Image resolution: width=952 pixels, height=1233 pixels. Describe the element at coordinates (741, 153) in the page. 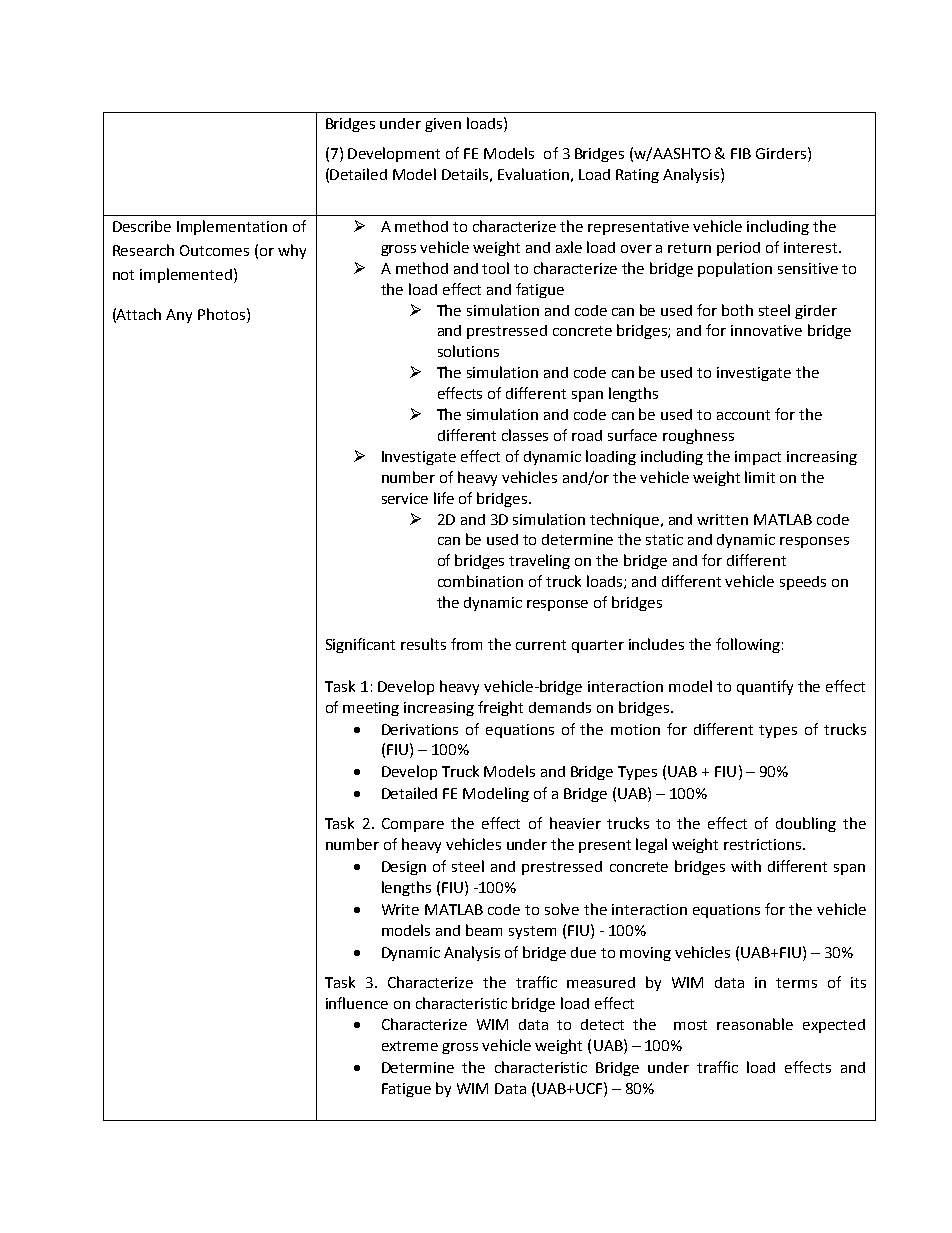

I see `FIB` at that location.
